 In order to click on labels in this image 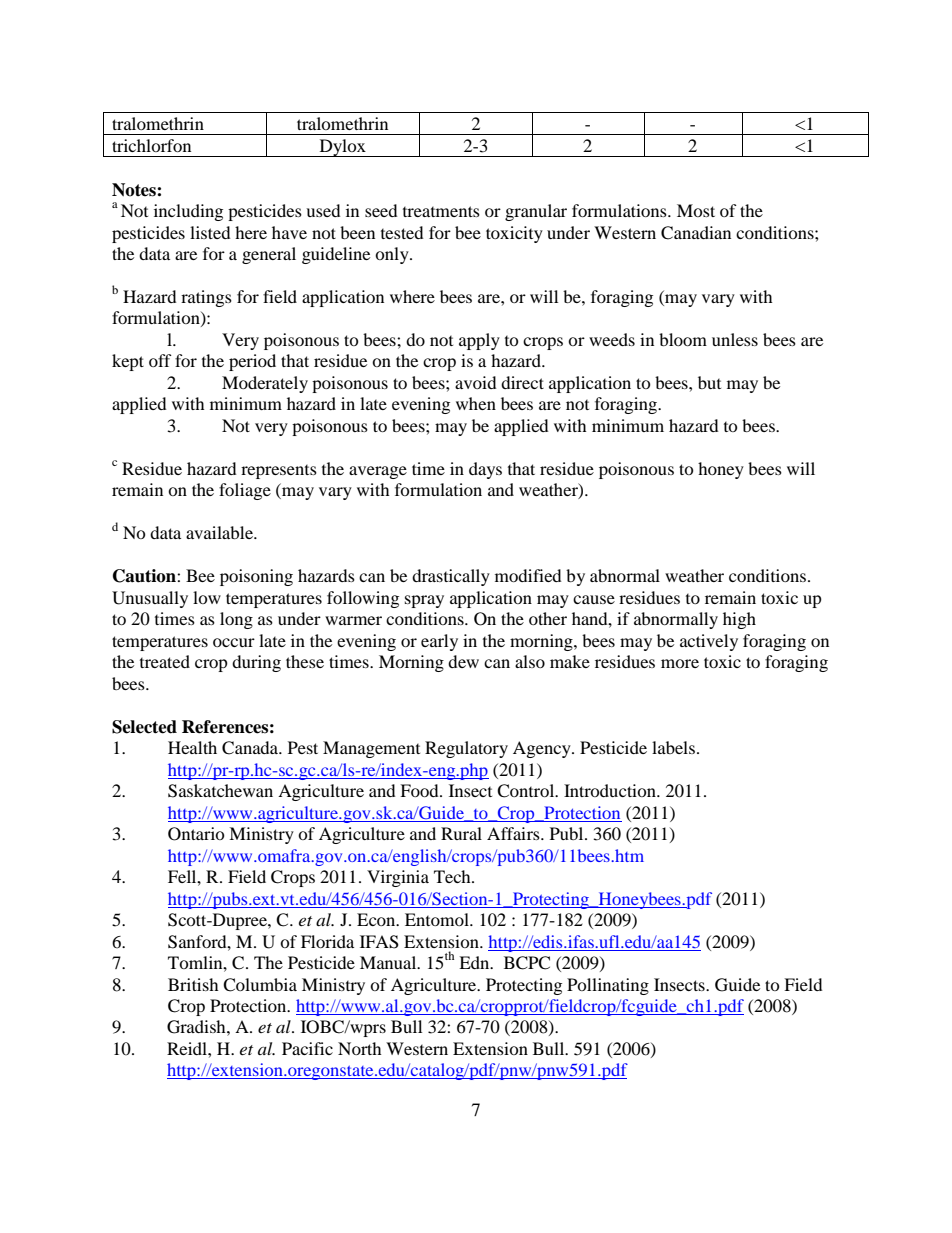, I will do `click(673, 747)`.
